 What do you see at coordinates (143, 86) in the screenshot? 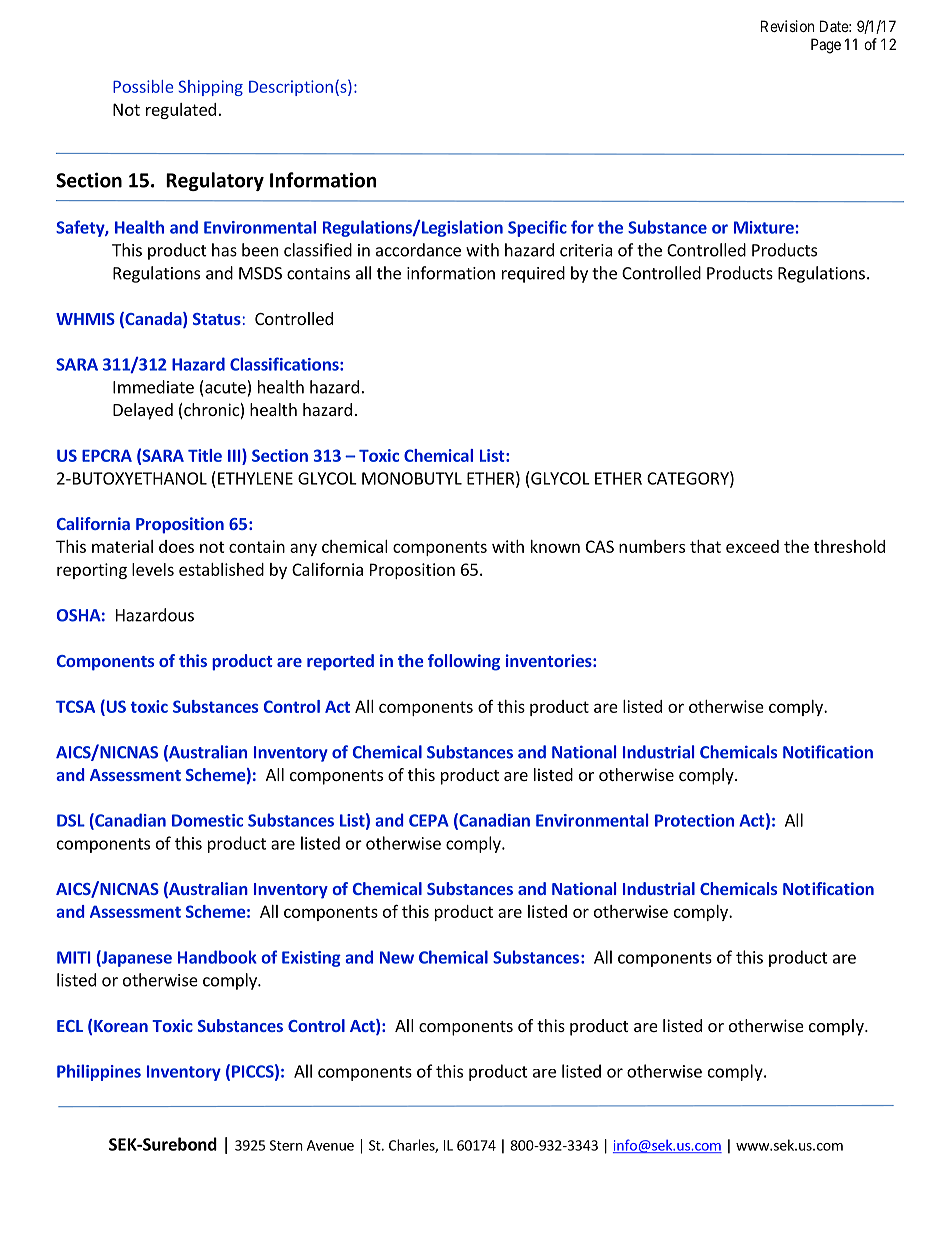
I see `Possible` at bounding box center [143, 86].
